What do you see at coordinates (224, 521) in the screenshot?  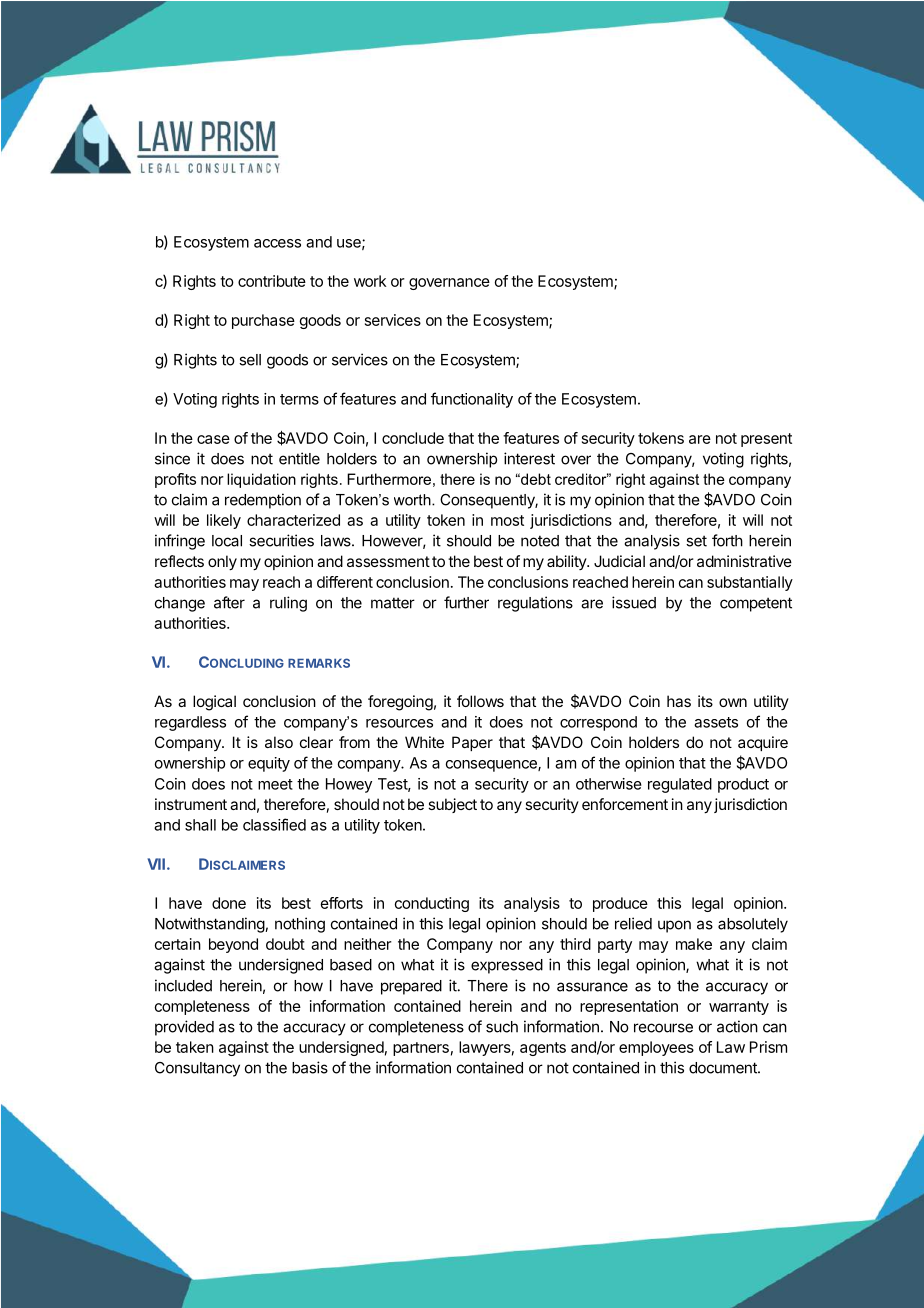 I see `likely` at bounding box center [224, 521].
